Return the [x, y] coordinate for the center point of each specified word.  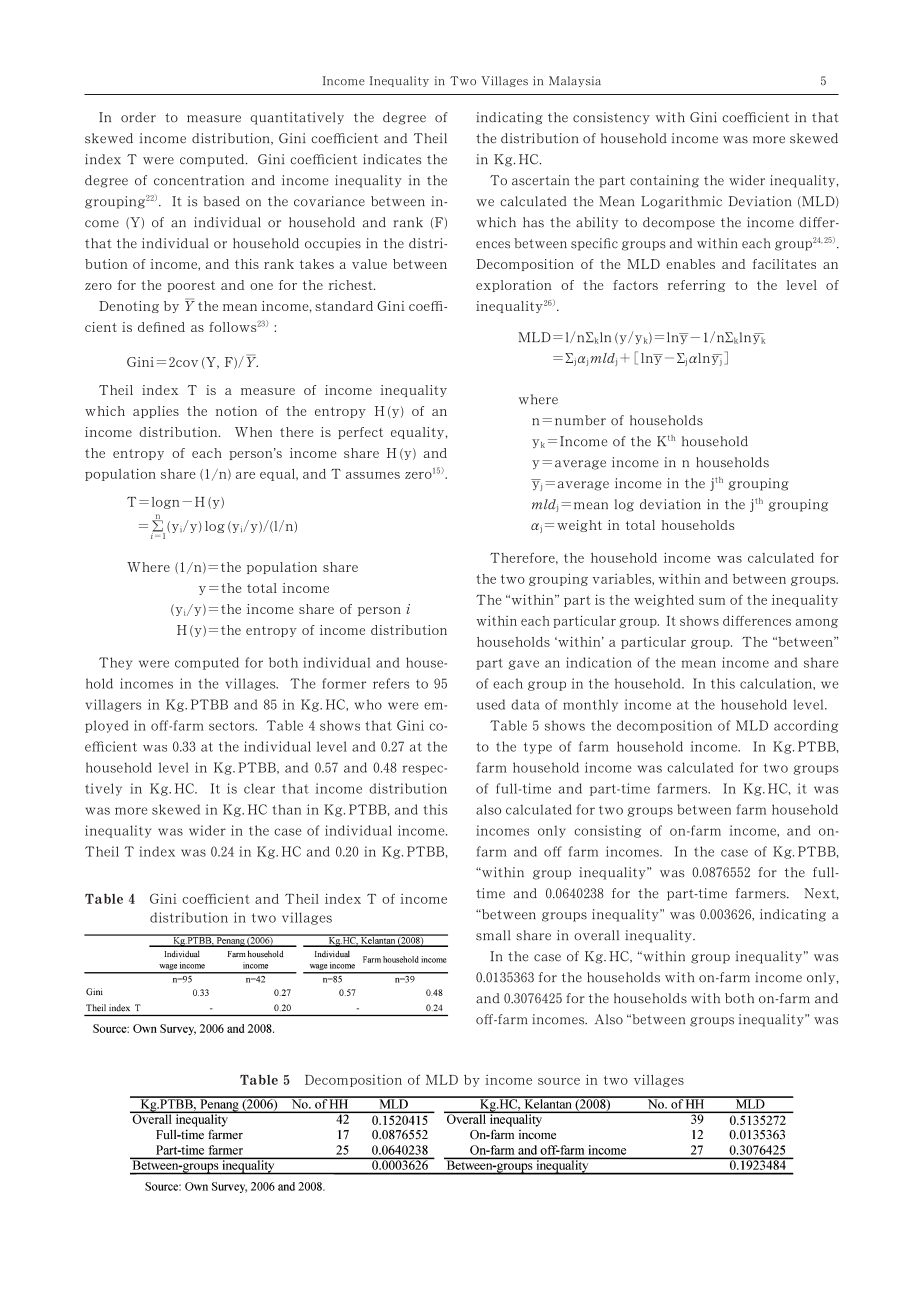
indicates [392, 159]
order [138, 117]
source [559, 1081]
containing [664, 181]
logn [165, 503]
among [817, 623]
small [493, 935]
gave [524, 665]
